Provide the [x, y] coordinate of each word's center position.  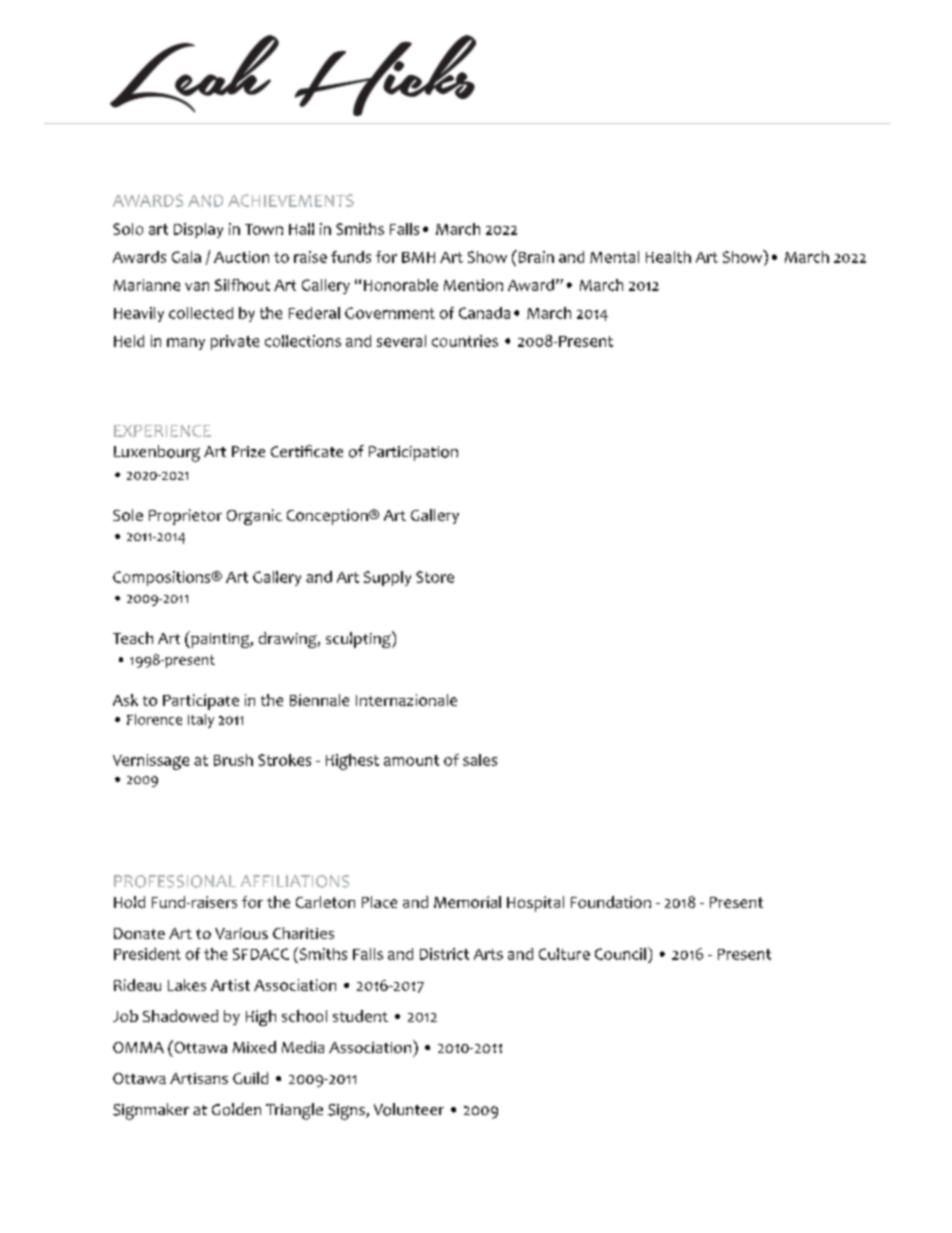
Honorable [401, 285]
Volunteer [409, 1109]
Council [620, 954]
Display [198, 230]
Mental [614, 257]
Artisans [199, 1078]
